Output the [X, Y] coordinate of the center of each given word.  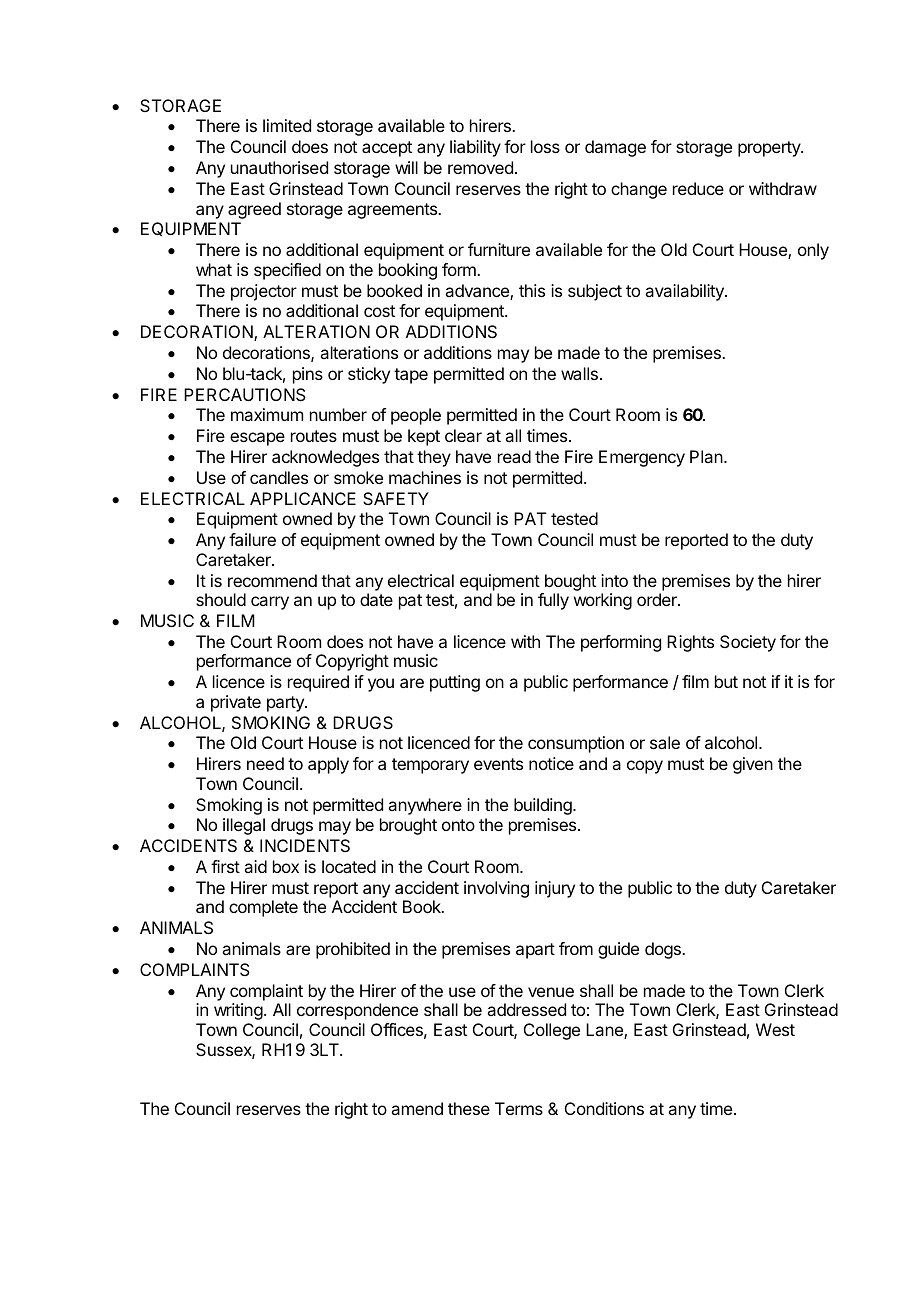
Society [748, 643]
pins [308, 375]
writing [238, 1011]
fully [553, 601]
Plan [706, 456]
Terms [519, 1108]
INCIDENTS [305, 845]
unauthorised [279, 167]
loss [545, 146]
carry [270, 603]
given [753, 765]
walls [579, 373]
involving [496, 889]
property [770, 149]
